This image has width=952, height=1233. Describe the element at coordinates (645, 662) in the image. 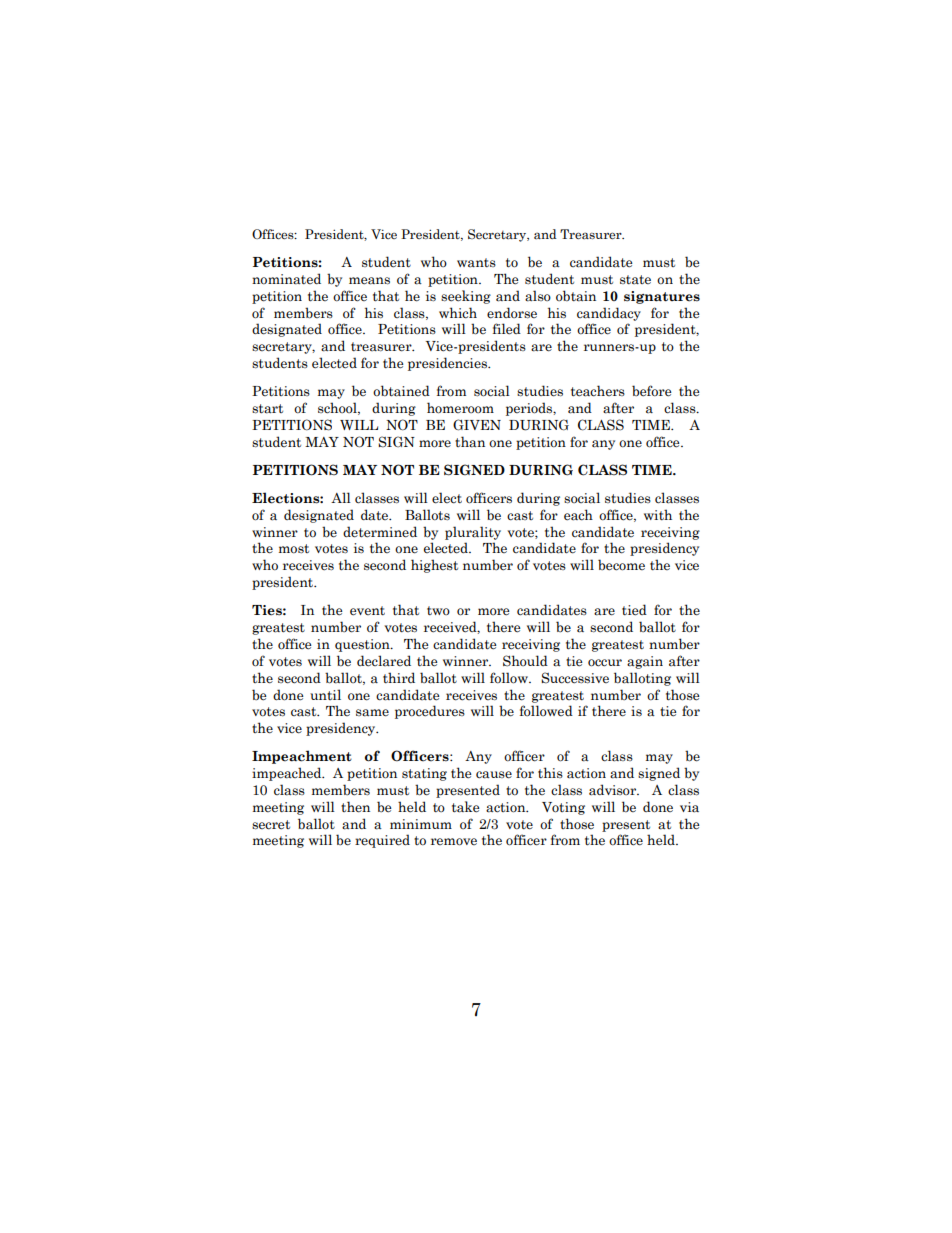

I see `again` at that location.
